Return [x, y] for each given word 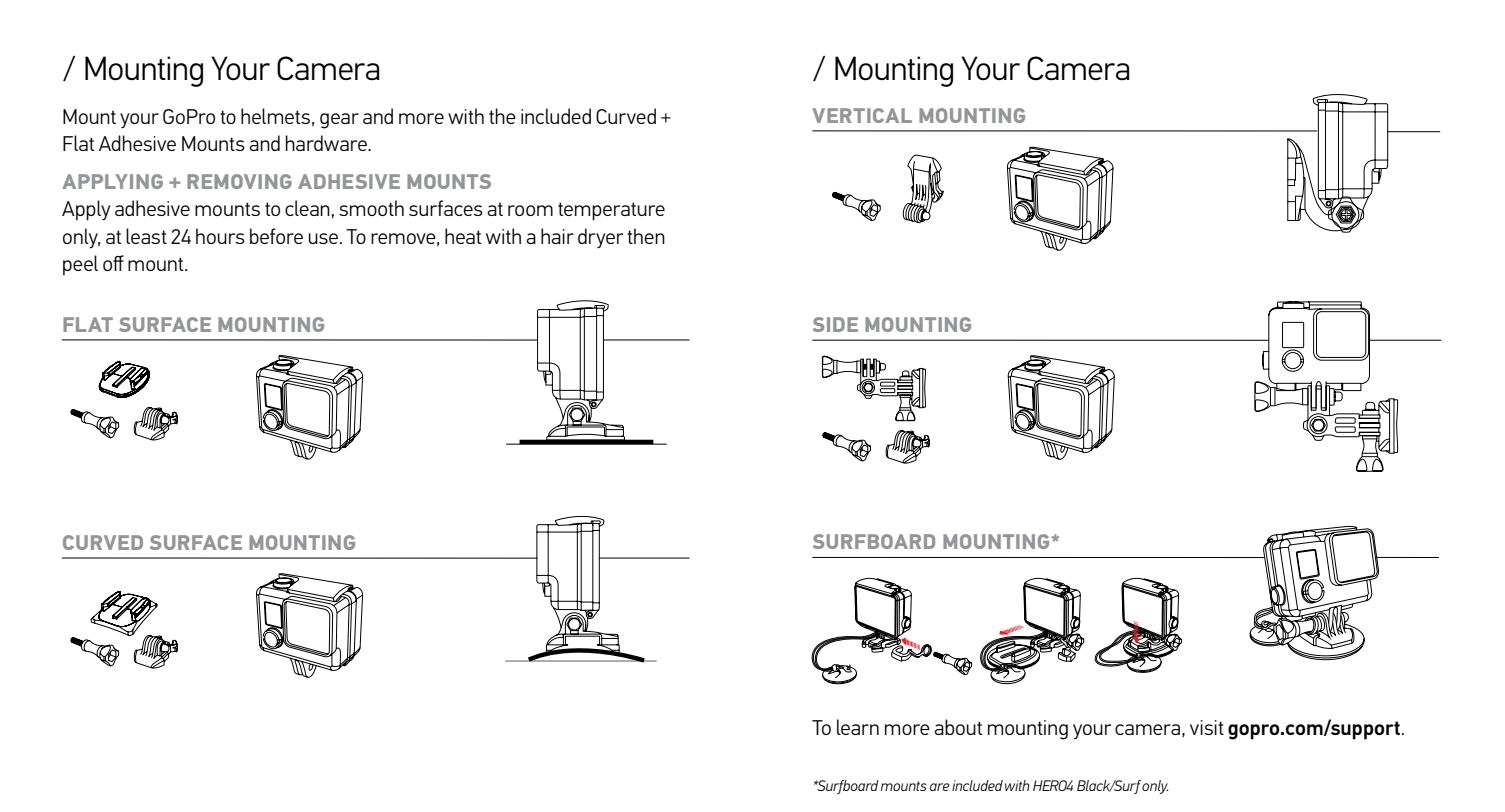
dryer [600, 238]
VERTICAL [862, 115]
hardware [327, 143]
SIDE [835, 324]
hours [220, 236]
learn [858, 727]
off [113, 263]
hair [557, 236]
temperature [611, 211]
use [325, 238]
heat [463, 236]
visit [1207, 727]
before [276, 236]
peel [80, 265]
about [958, 727]
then [646, 236]
